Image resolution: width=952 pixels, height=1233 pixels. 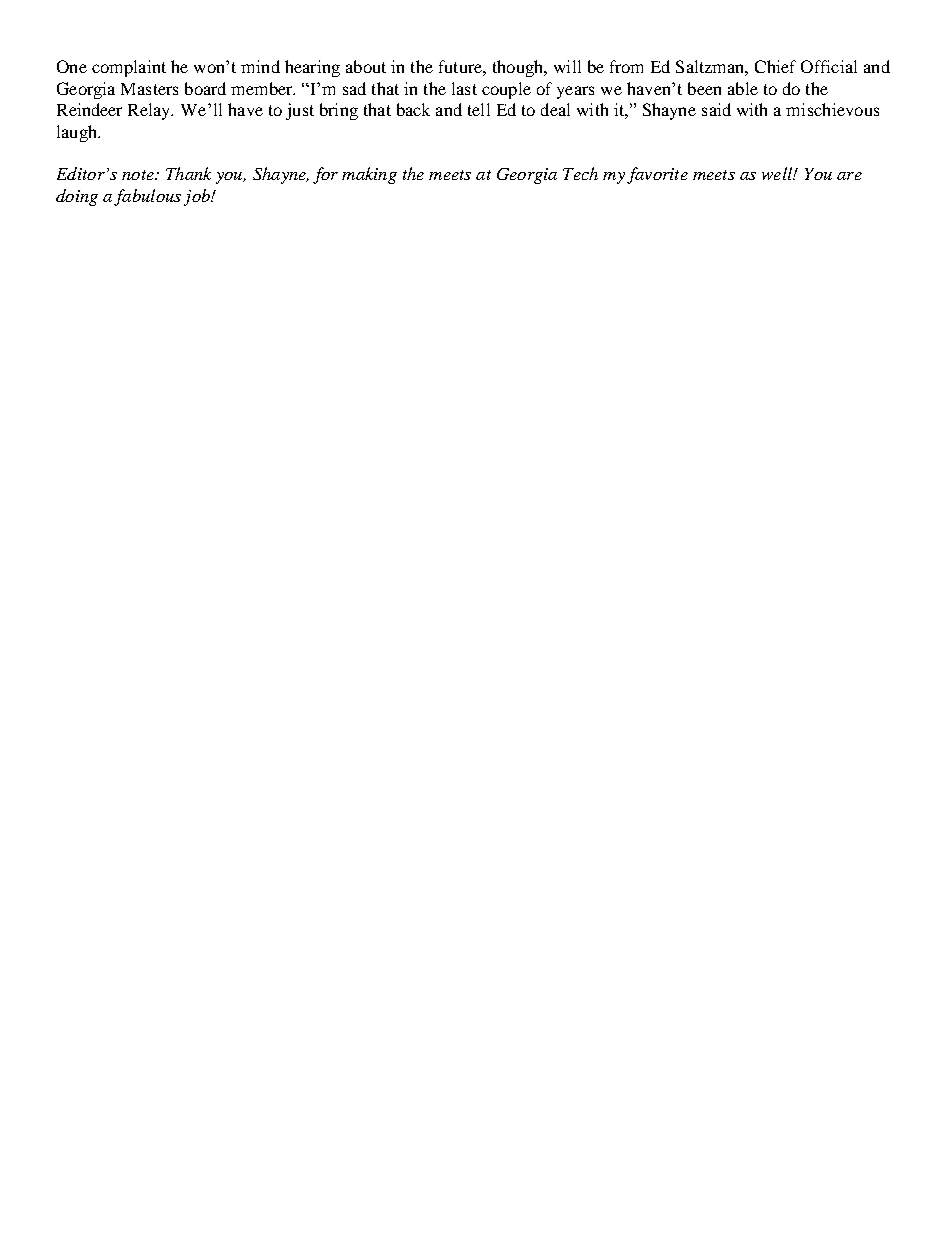 What do you see at coordinates (775, 66) in the page?
I see `Chief` at bounding box center [775, 66].
